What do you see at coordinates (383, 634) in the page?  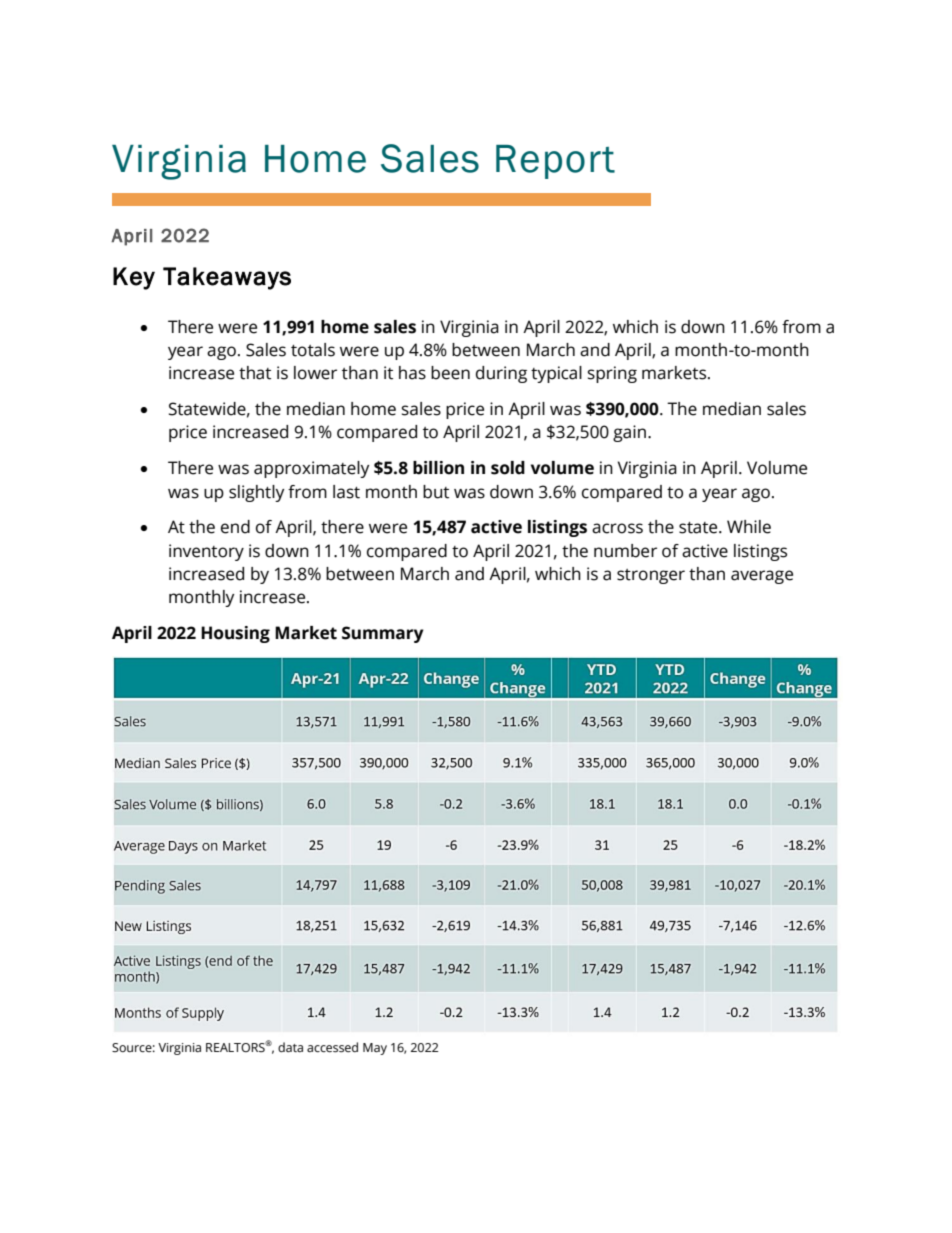 I see `Summary` at bounding box center [383, 634].
